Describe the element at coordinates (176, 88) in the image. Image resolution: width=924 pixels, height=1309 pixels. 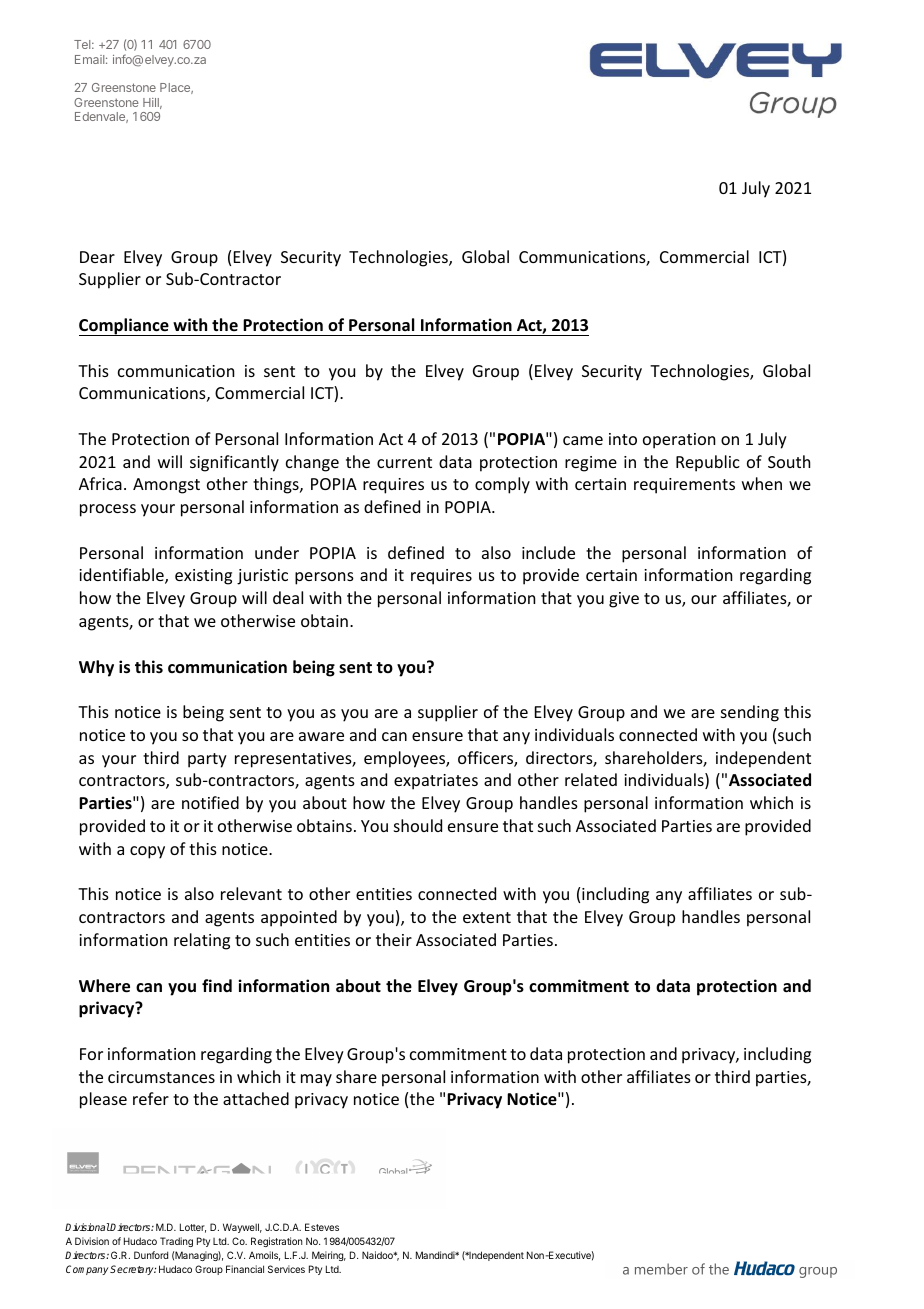
I see `Place` at that location.
